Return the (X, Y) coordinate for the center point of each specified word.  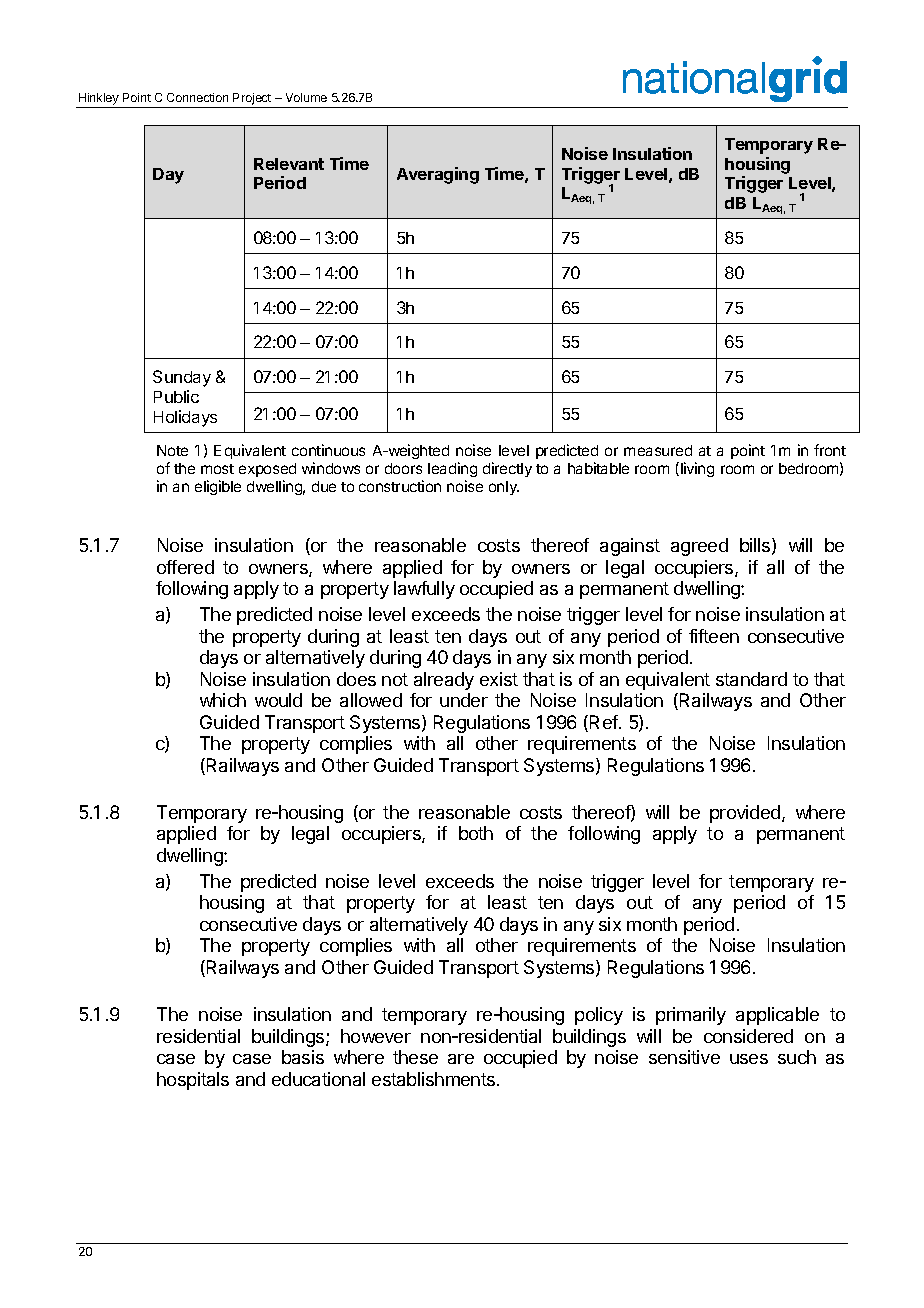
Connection (197, 97)
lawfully (424, 590)
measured (658, 450)
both (476, 833)
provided (745, 814)
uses (749, 1059)
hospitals (193, 1081)
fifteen (714, 636)
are (461, 1059)
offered (185, 567)
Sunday (182, 378)
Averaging (438, 175)
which (223, 700)
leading (452, 469)
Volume (306, 97)
